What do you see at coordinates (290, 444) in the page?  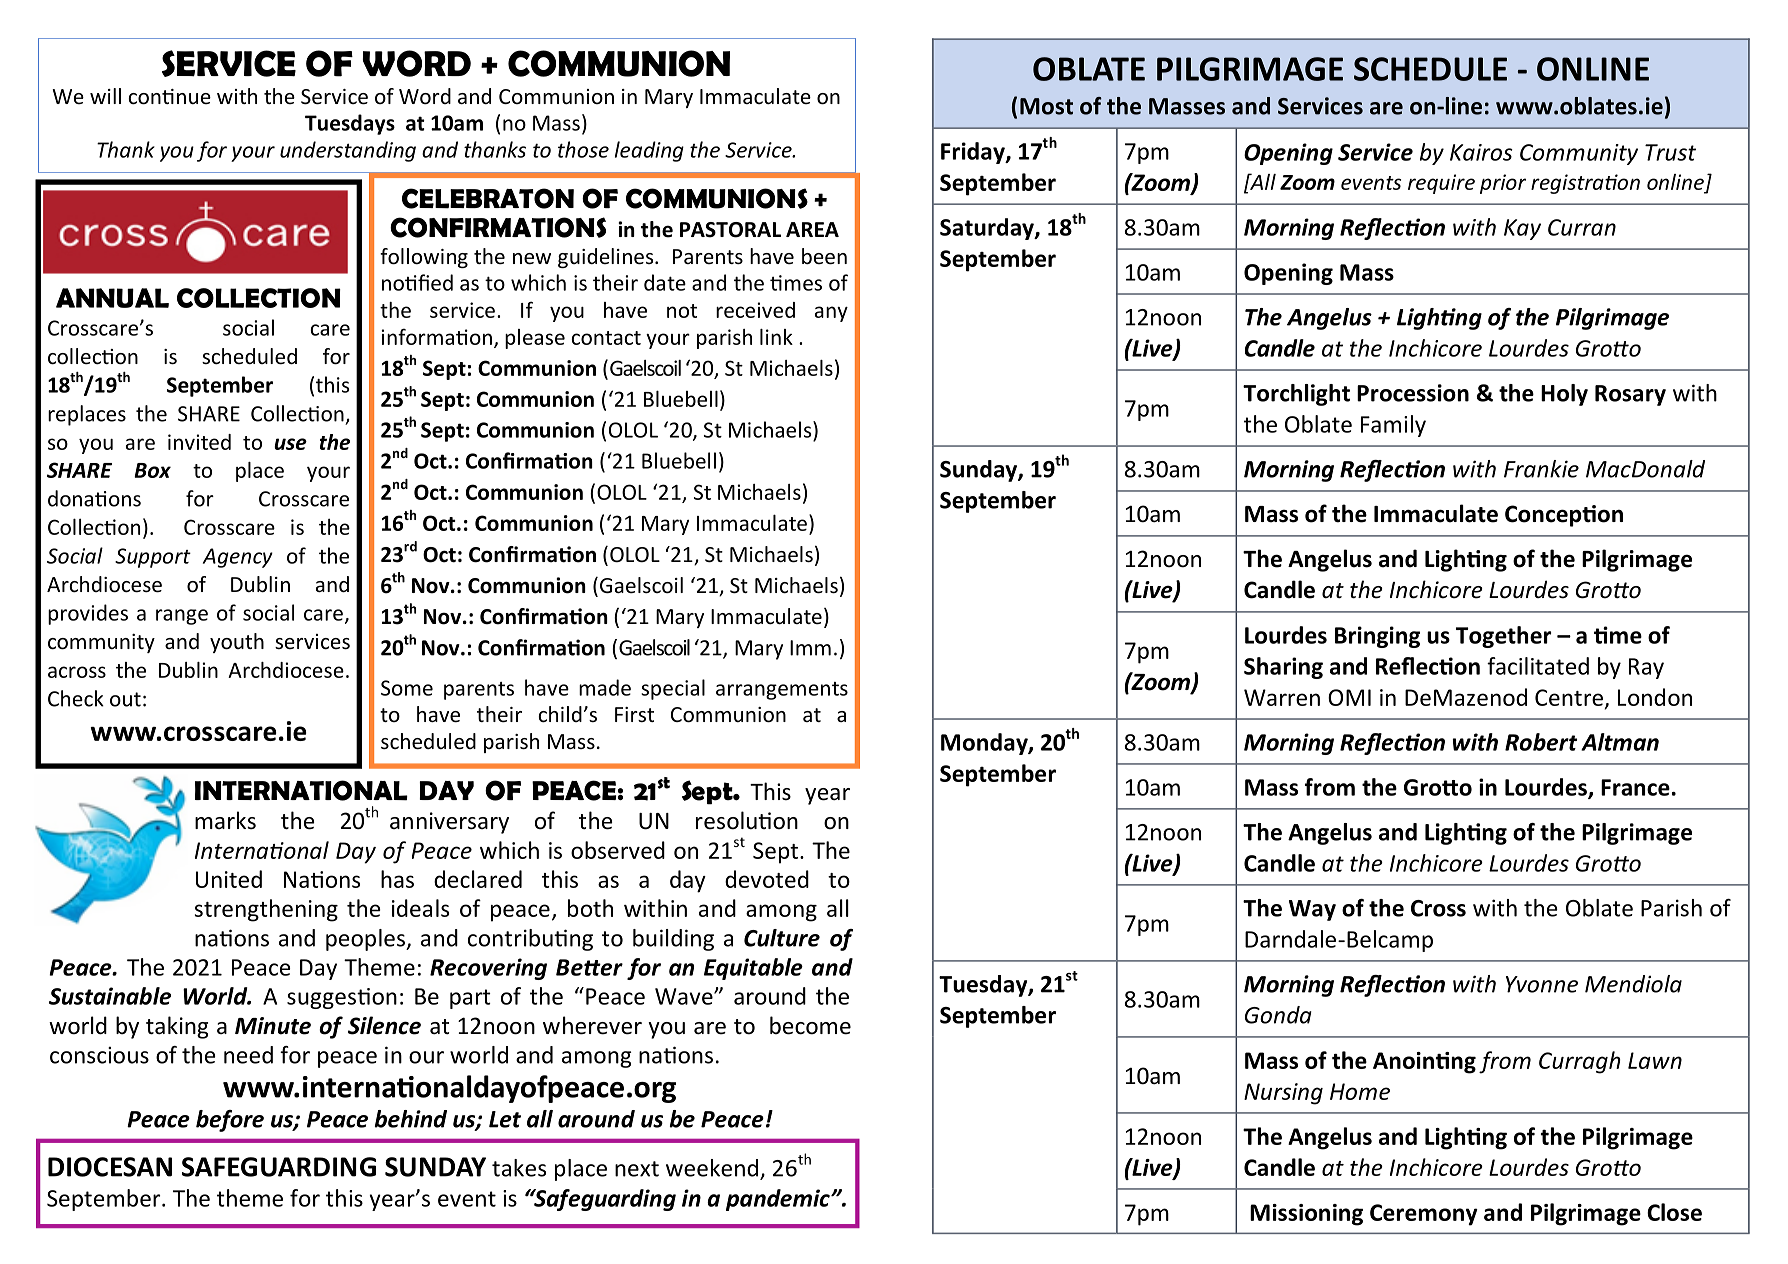 I see `use` at bounding box center [290, 444].
